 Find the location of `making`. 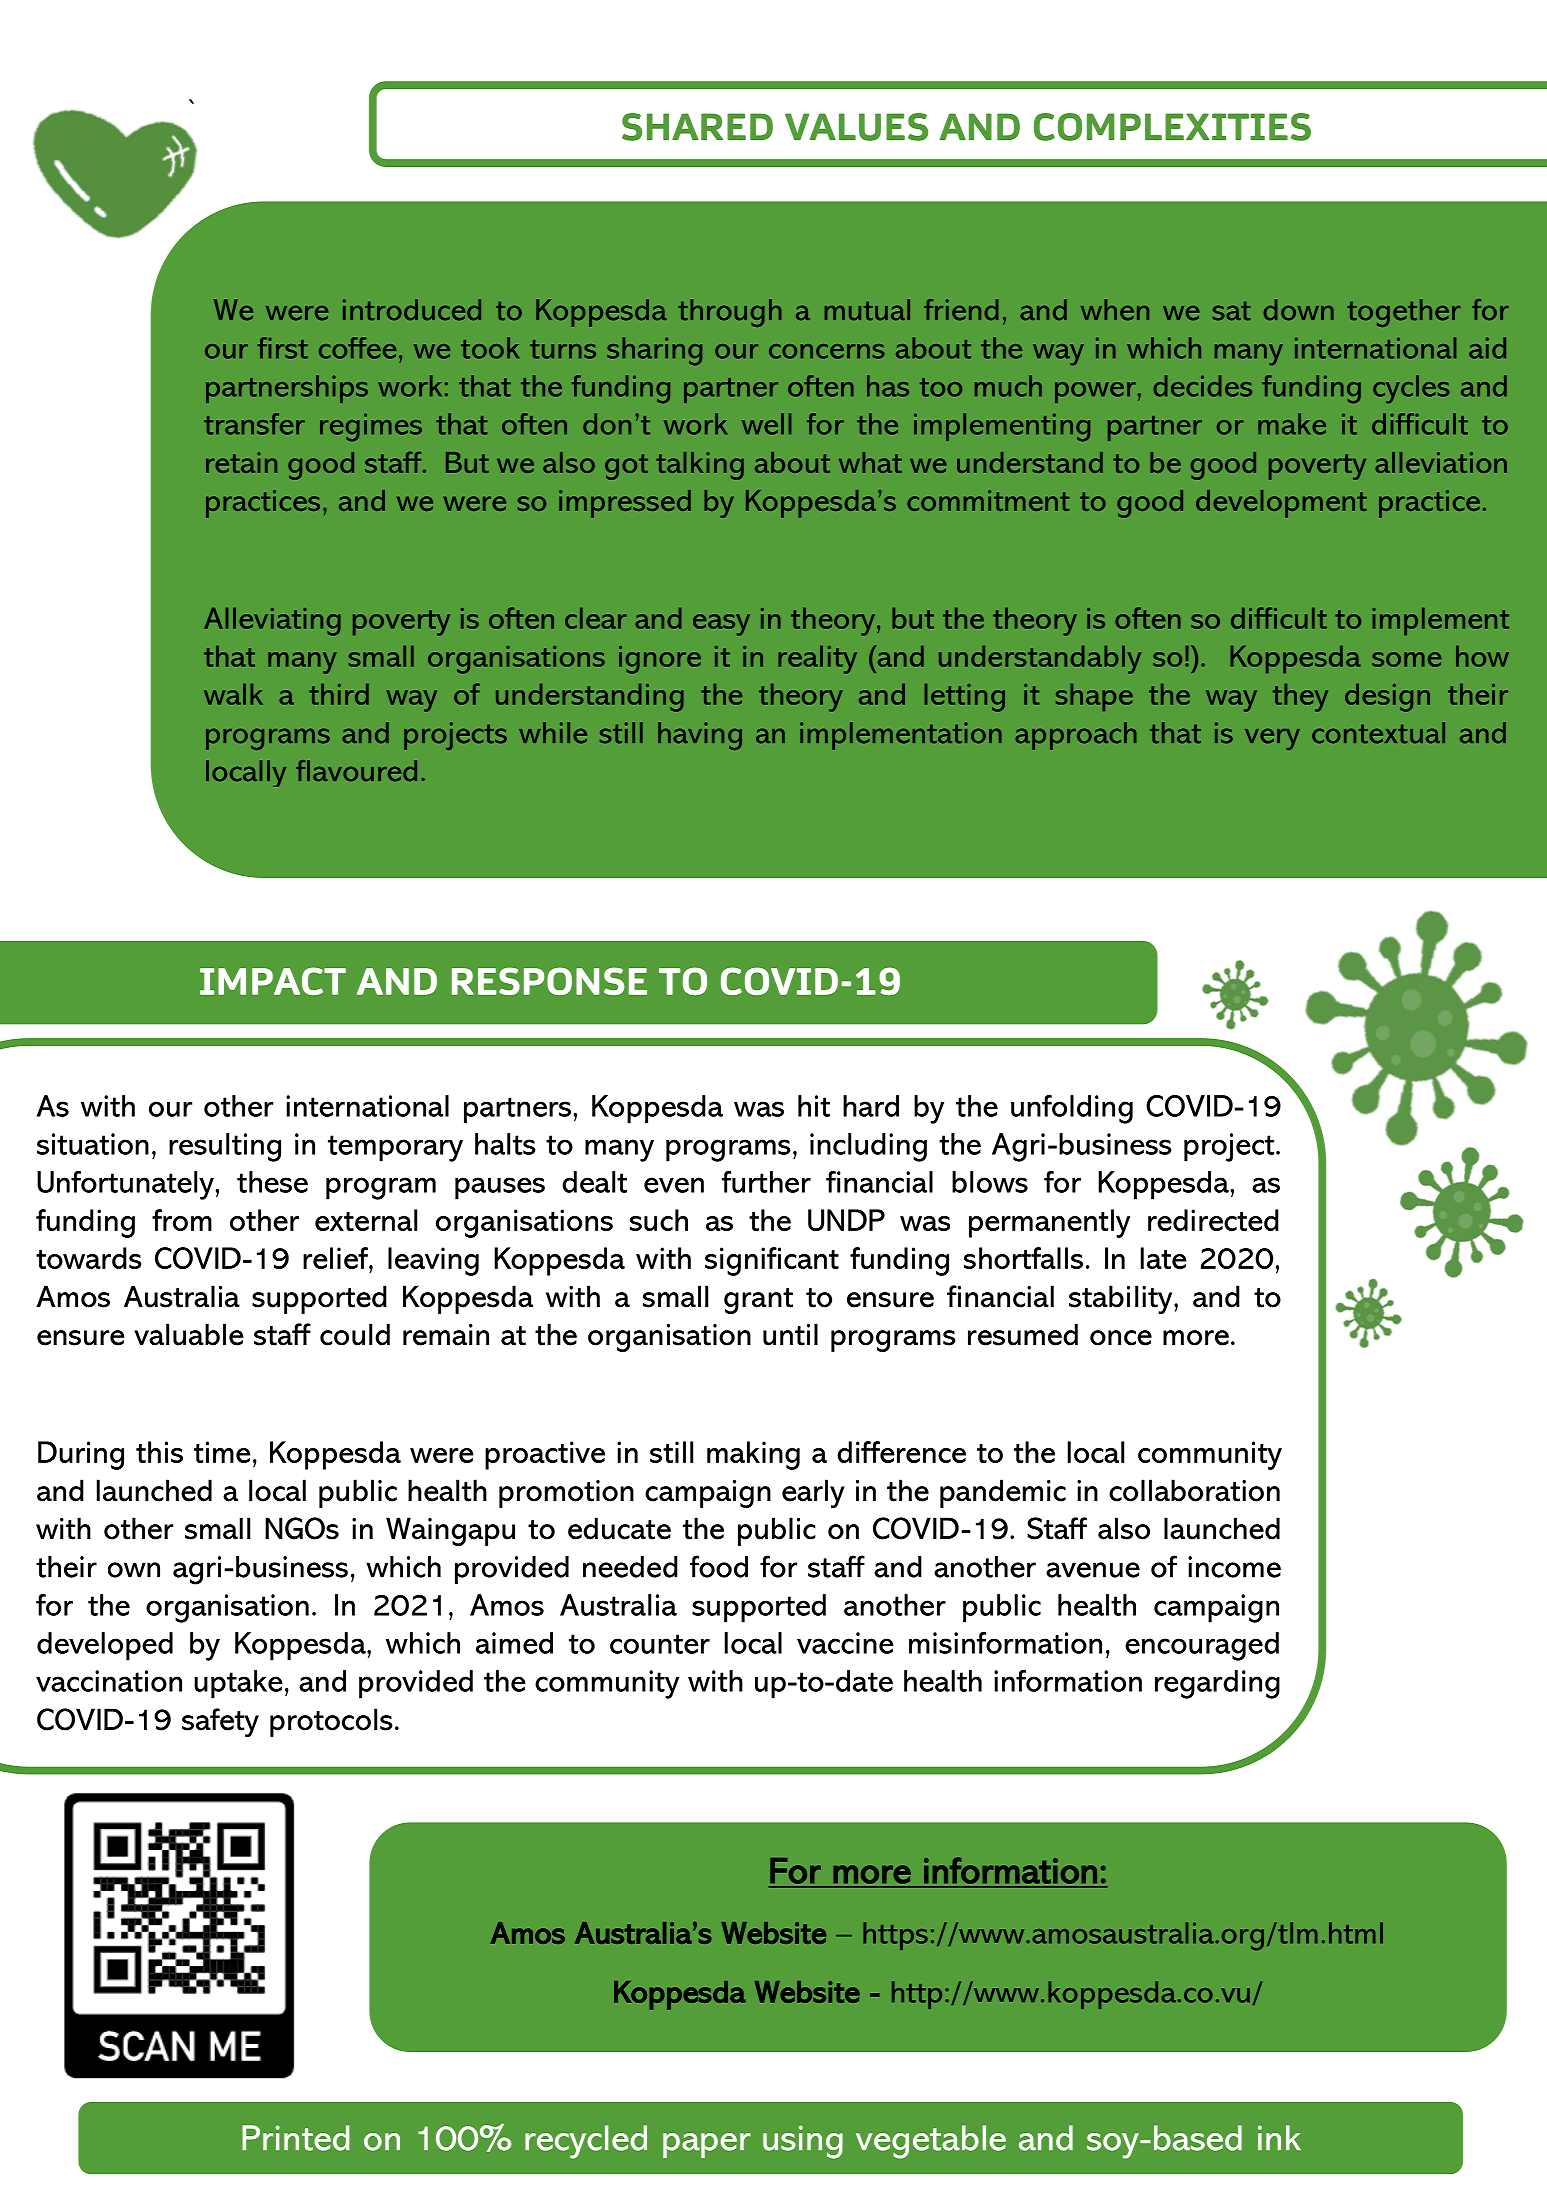

making is located at coordinates (753, 1455).
